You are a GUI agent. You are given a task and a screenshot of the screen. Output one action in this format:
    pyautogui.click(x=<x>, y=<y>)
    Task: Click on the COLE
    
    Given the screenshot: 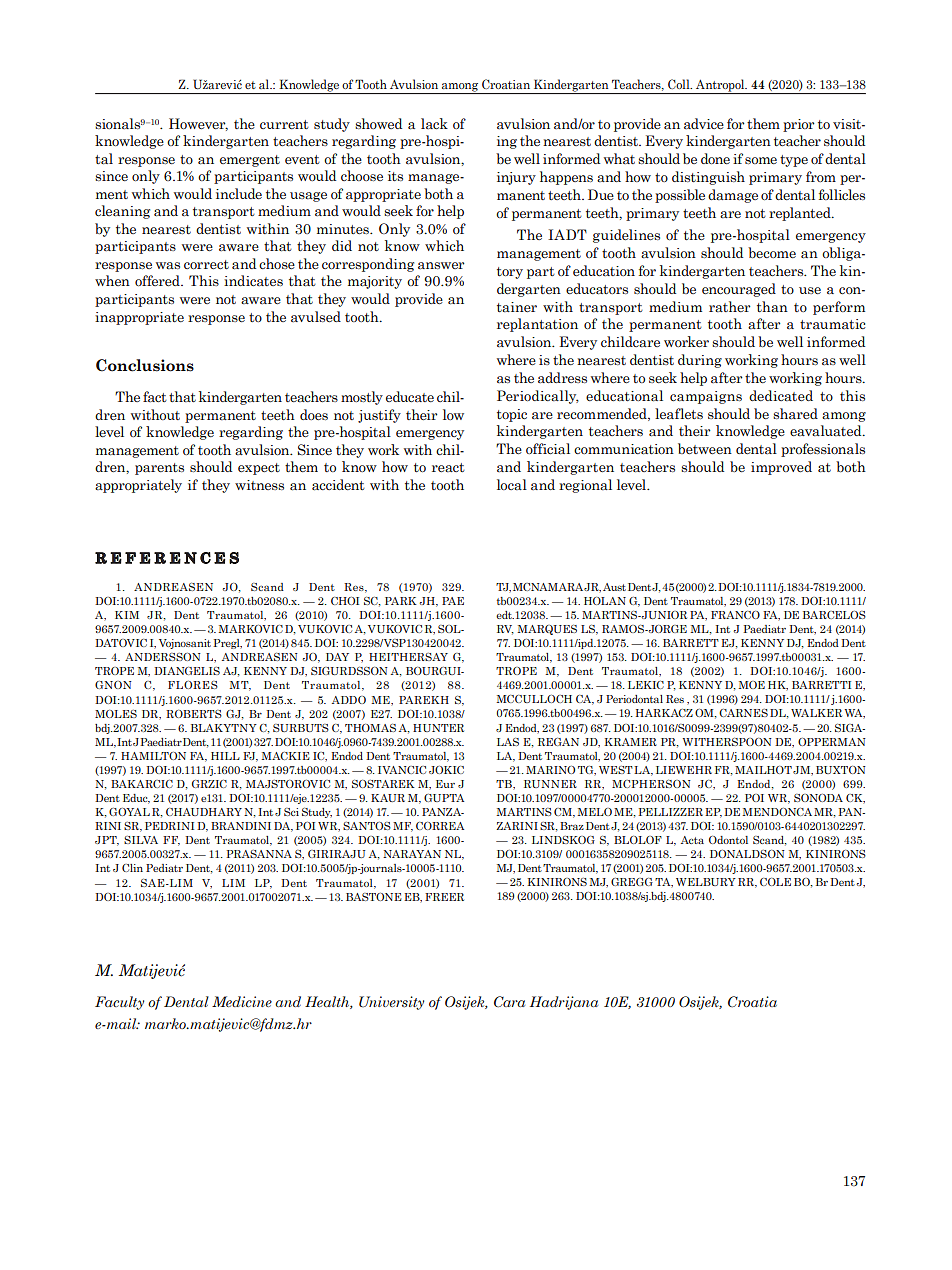 What is the action you would take?
    pyautogui.click(x=775, y=882)
